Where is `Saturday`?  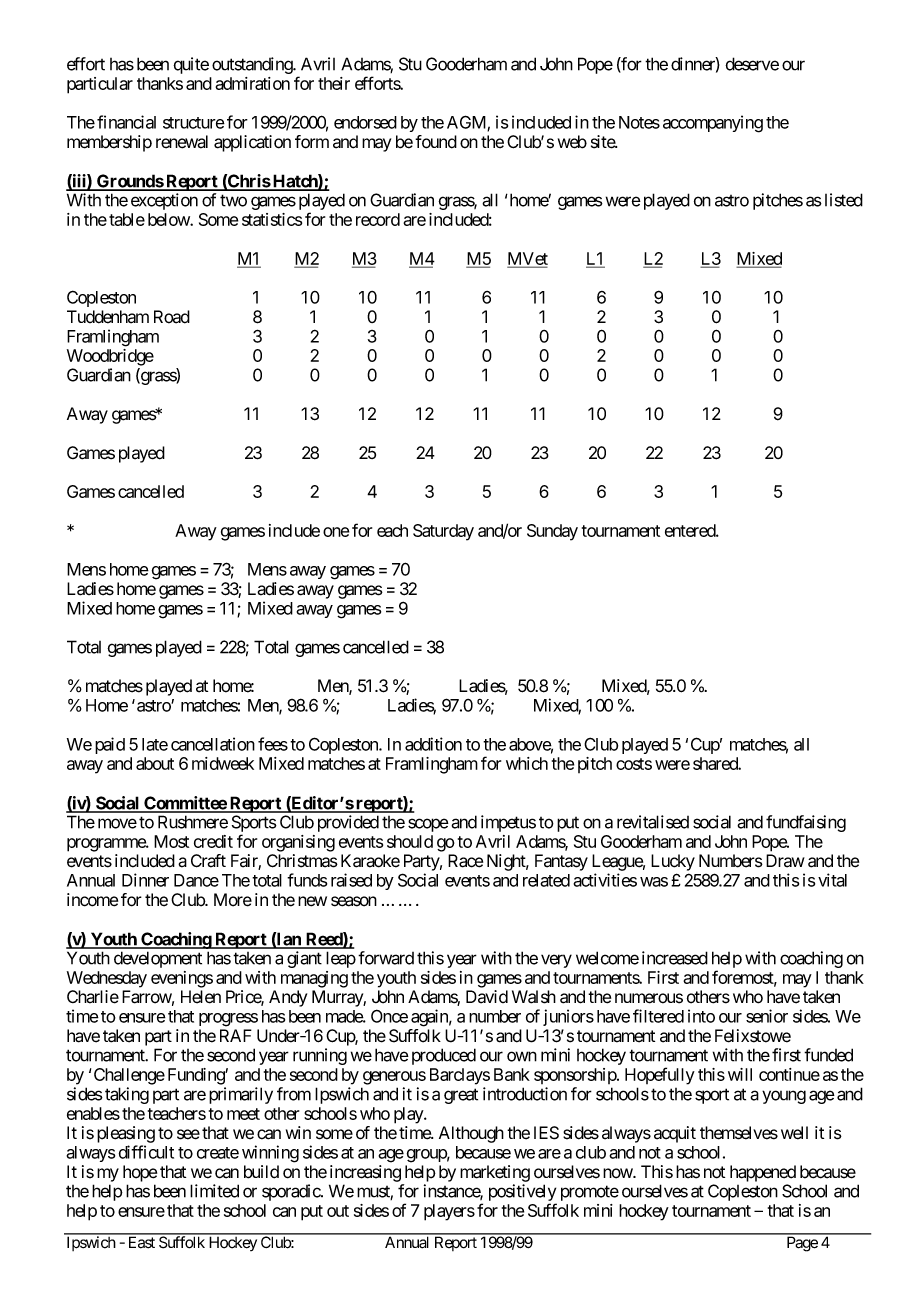 Saturday is located at coordinates (443, 532).
